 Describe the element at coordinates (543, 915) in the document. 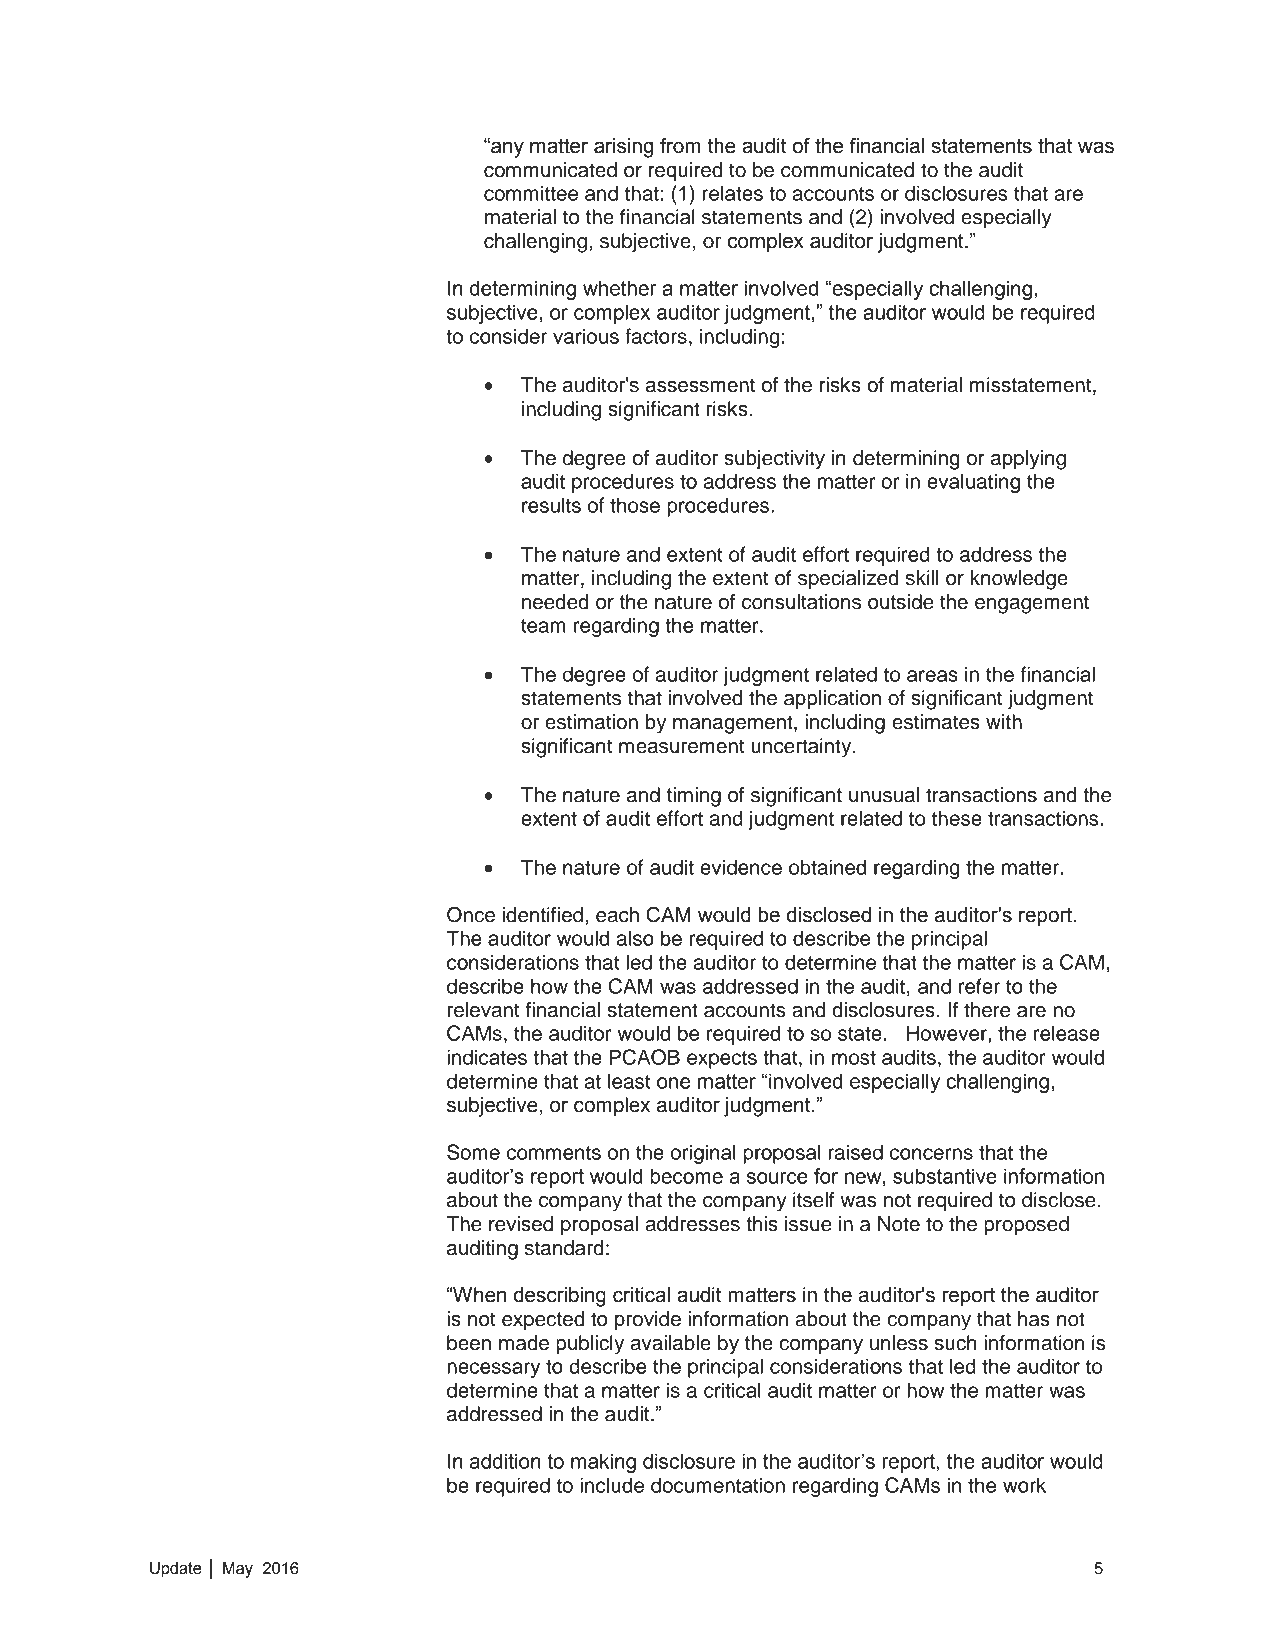

I see `identified` at that location.
